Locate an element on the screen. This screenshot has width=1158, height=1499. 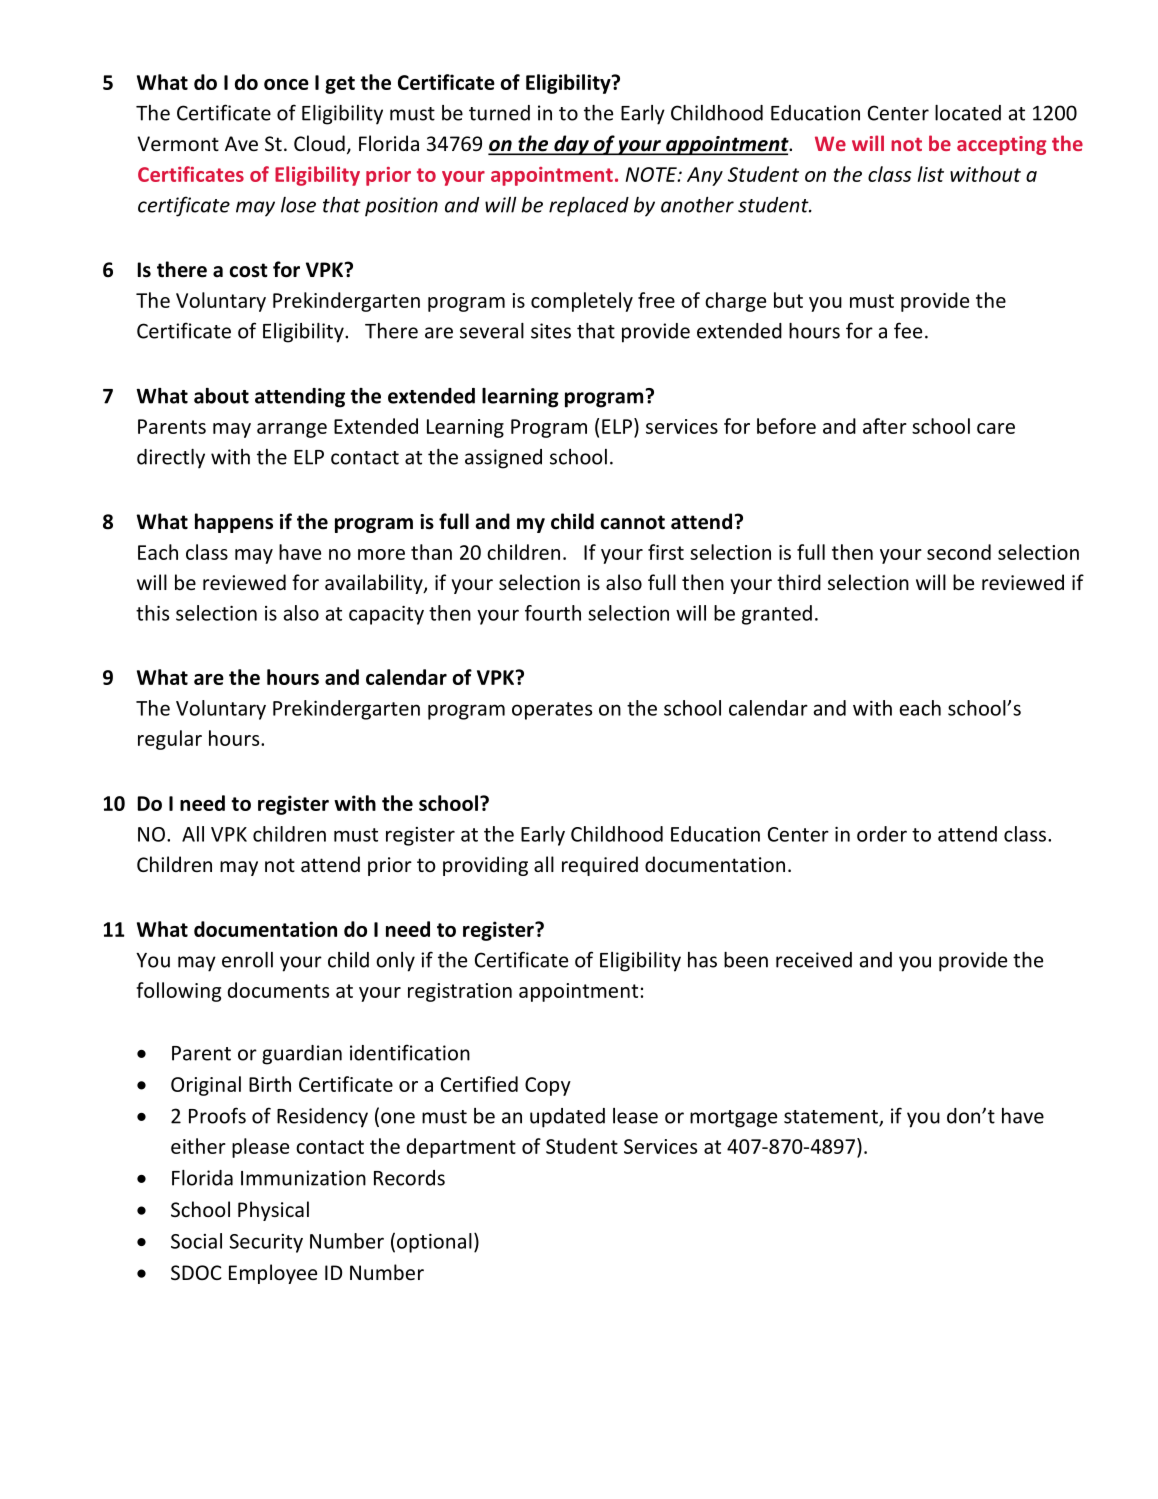
day is located at coordinates (571, 145).
